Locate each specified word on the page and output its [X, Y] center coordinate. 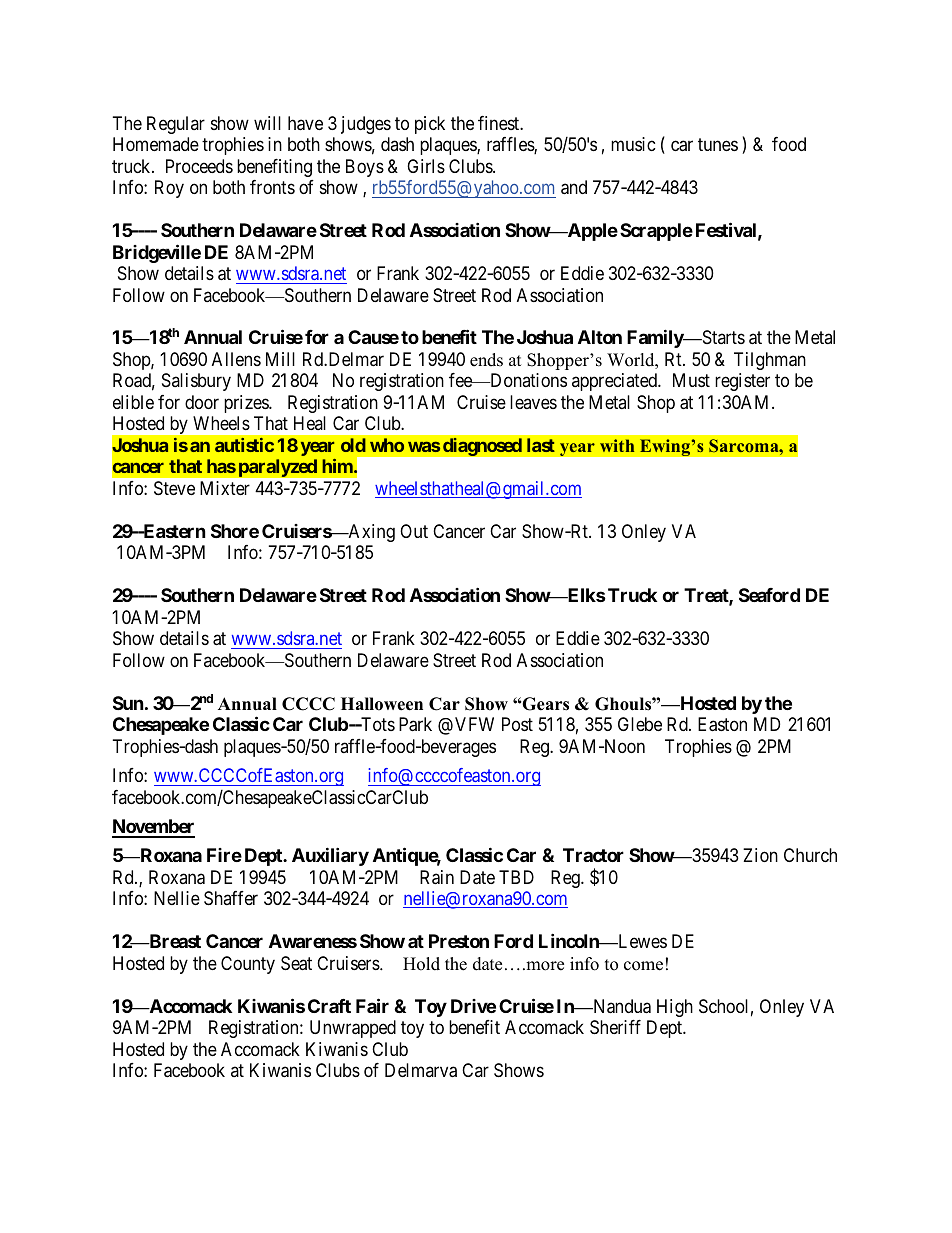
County [248, 965]
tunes [718, 144]
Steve [174, 488]
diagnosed [482, 446]
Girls [426, 166]
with [617, 445]
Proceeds [199, 166]
